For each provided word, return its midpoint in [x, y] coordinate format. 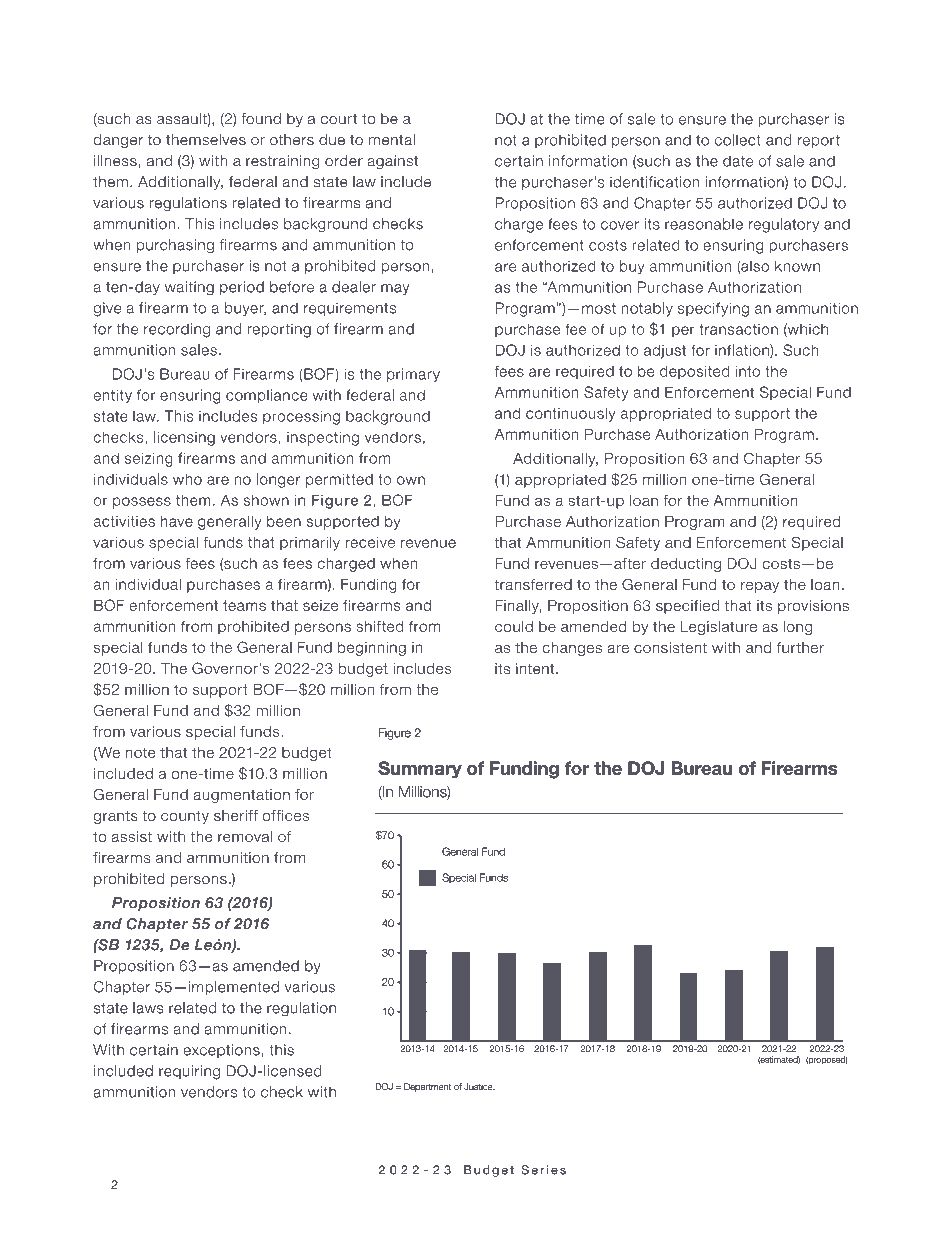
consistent [670, 647]
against [393, 162]
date [738, 161]
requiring [189, 1072]
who [187, 479]
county [185, 817]
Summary [420, 769]
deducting [686, 565]
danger [118, 141]
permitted [339, 480]
